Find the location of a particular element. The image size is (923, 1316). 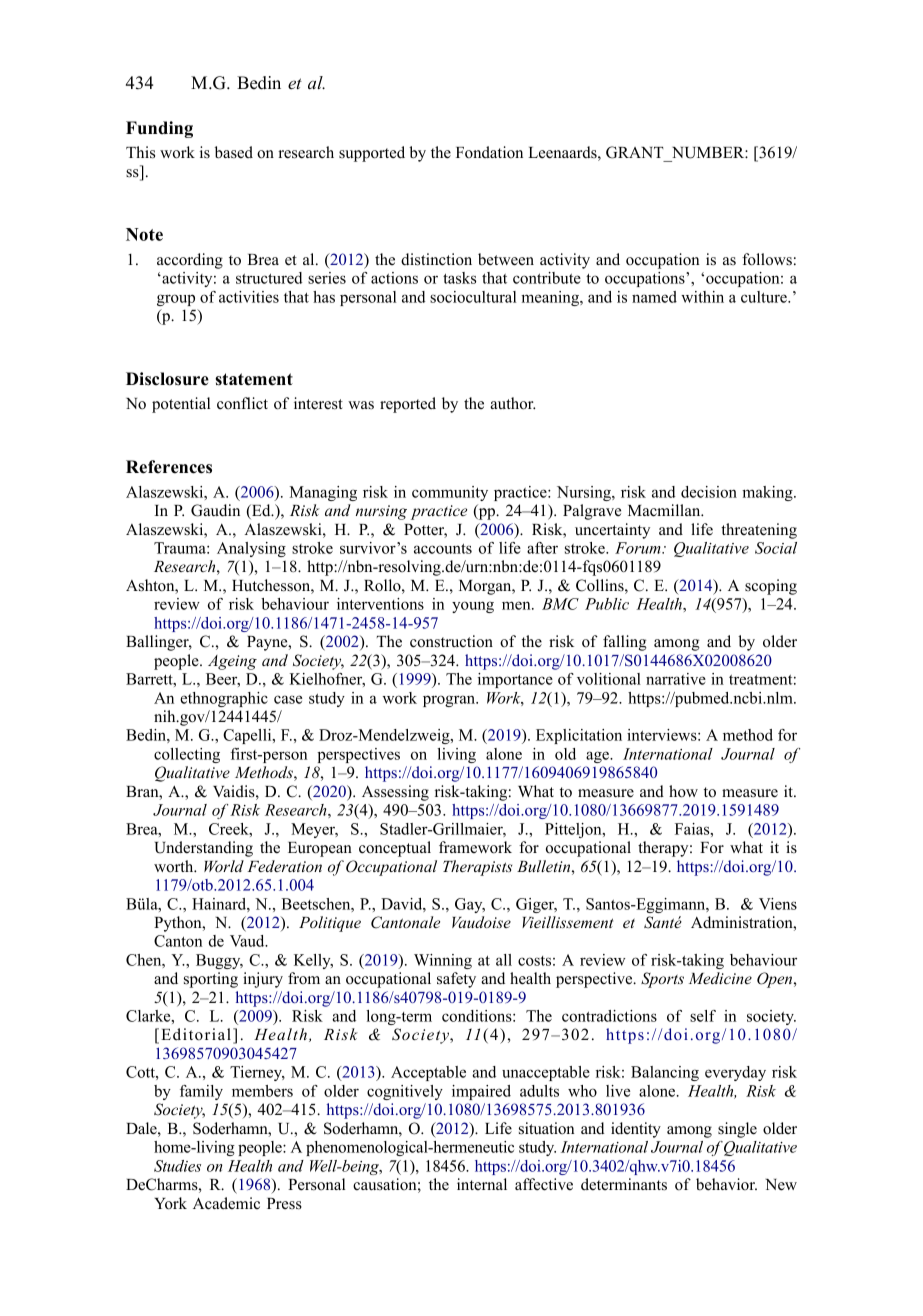

narrative is located at coordinates (676, 679).
